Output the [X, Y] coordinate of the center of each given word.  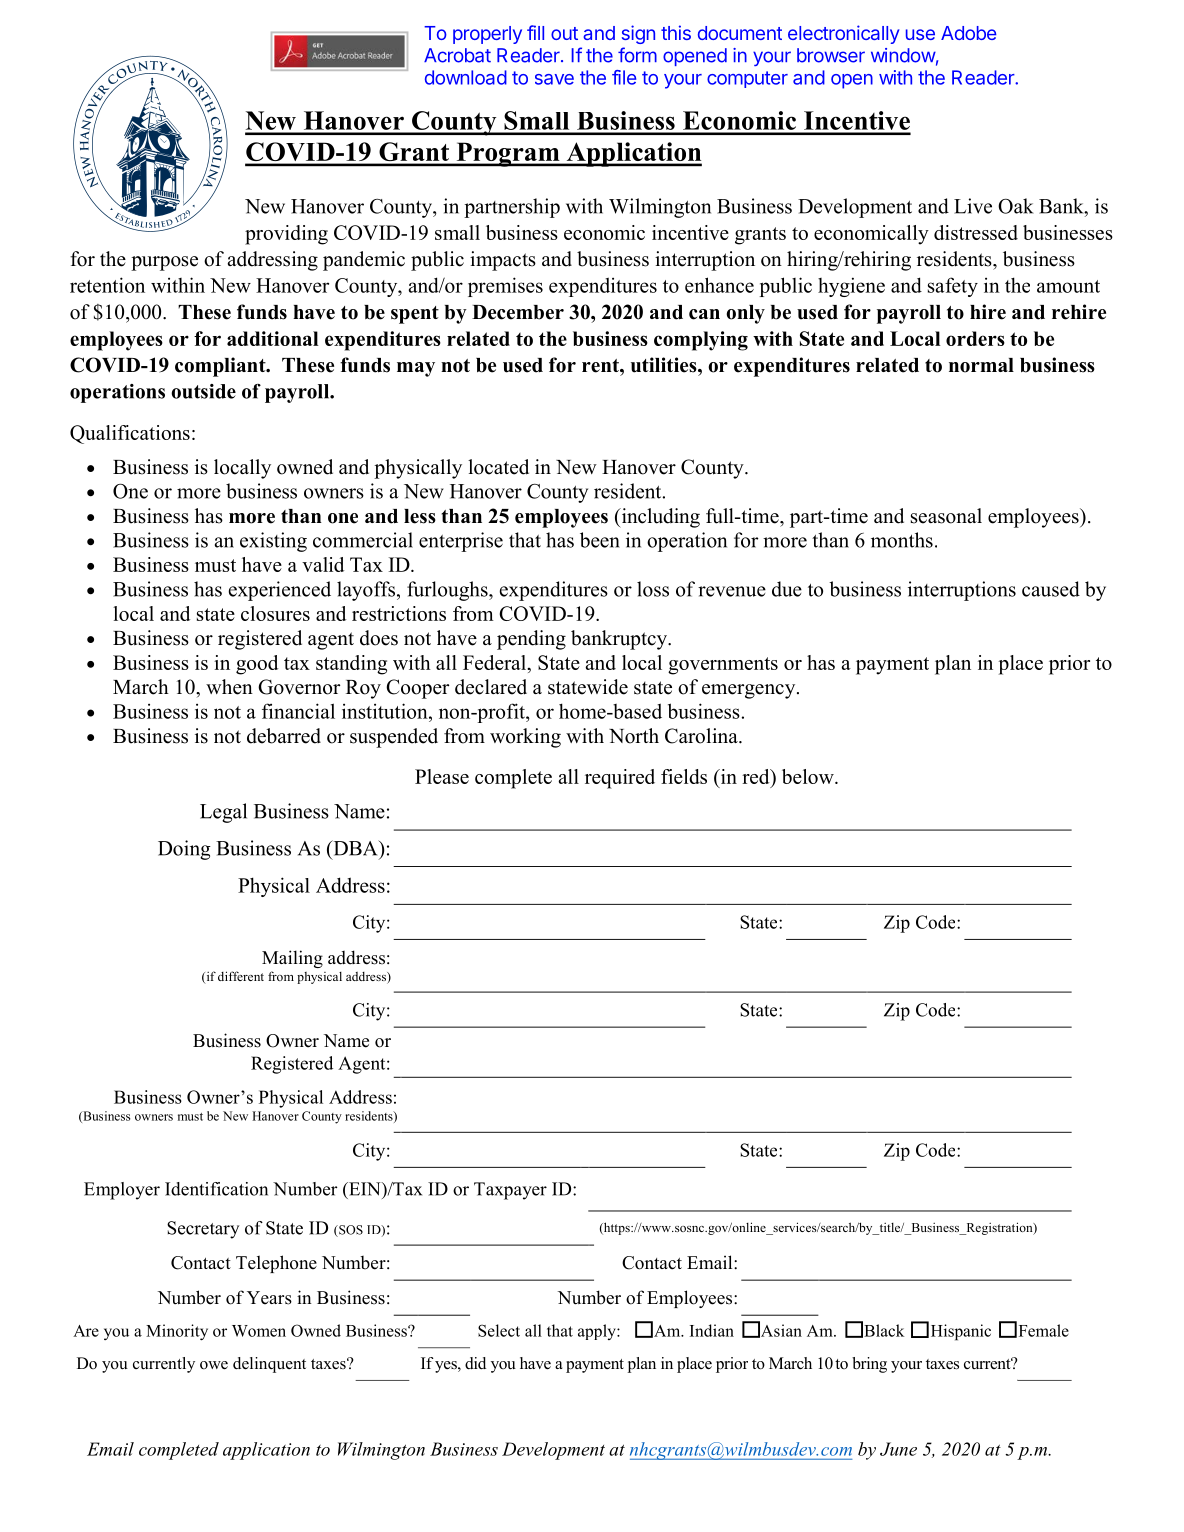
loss [653, 589]
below [809, 776]
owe [214, 1365]
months [902, 540]
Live [973, 206]
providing [286, 235]
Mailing [292, 959]
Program [508, 154]
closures [275, 613]
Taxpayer [510, 1191]
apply [598, 1332]
